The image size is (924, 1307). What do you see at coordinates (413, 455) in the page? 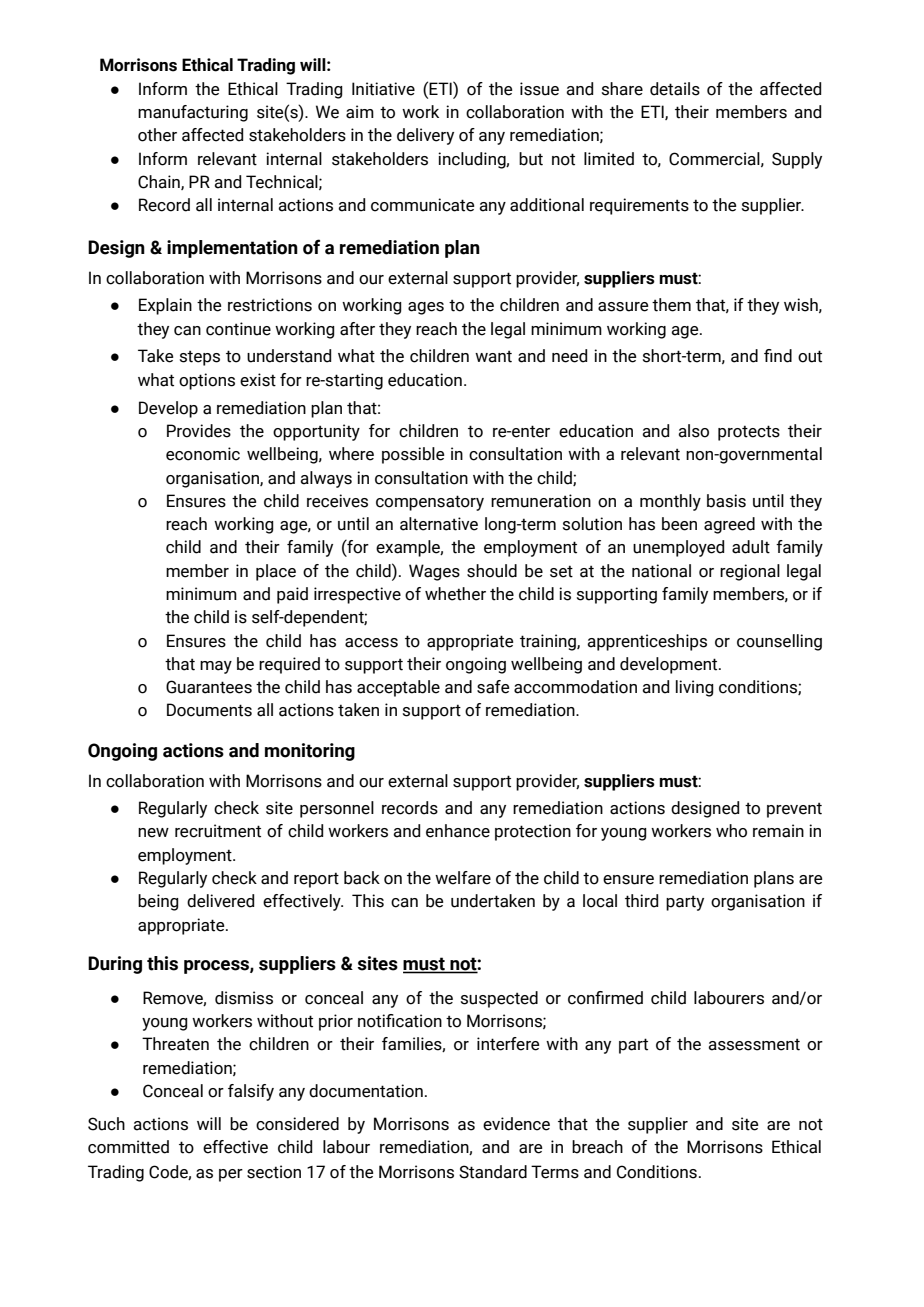
I see `possible` at bounding box center [413, 455].
